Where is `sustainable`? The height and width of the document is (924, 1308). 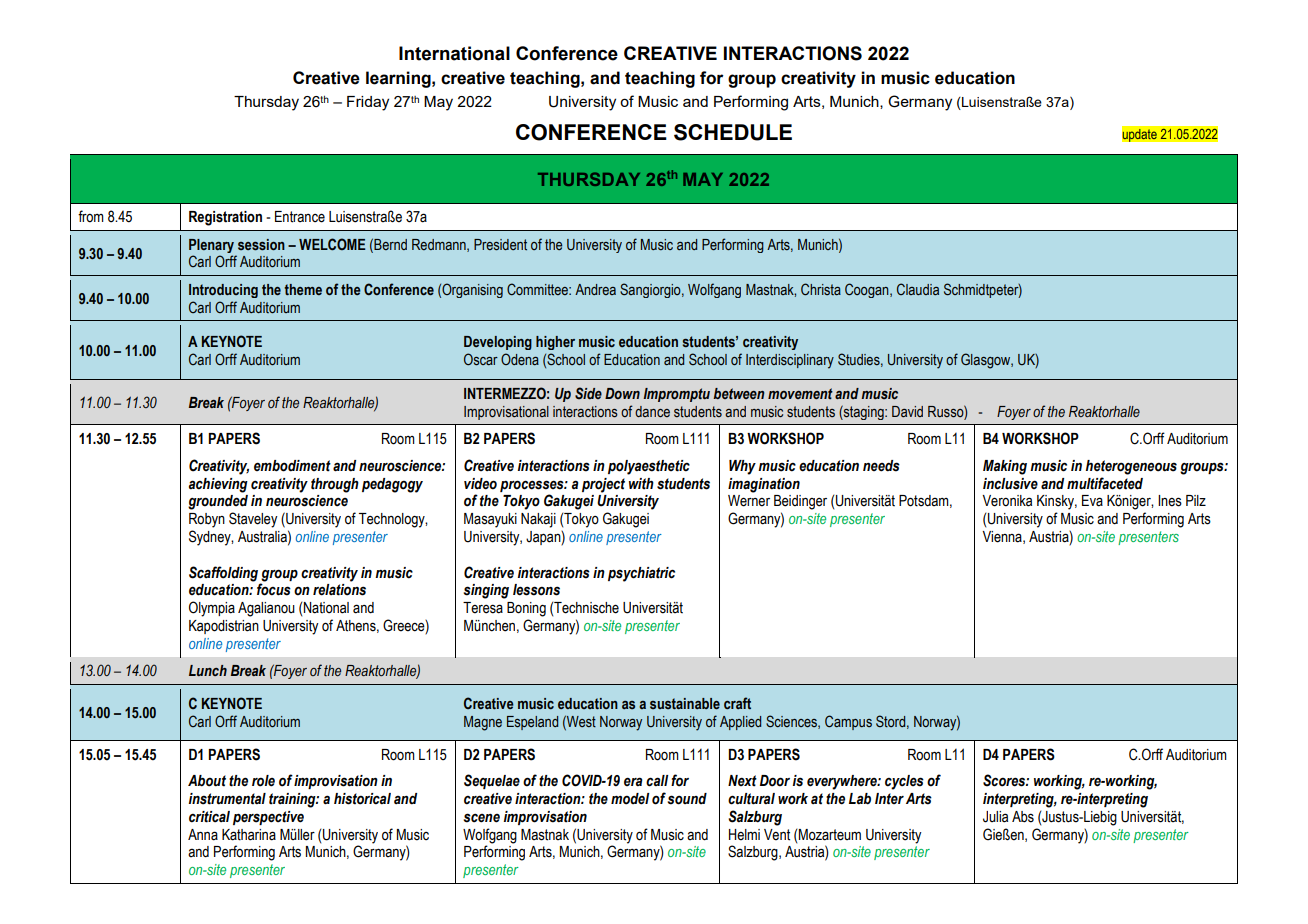
sustainable is located at coordinates (685, 703).
